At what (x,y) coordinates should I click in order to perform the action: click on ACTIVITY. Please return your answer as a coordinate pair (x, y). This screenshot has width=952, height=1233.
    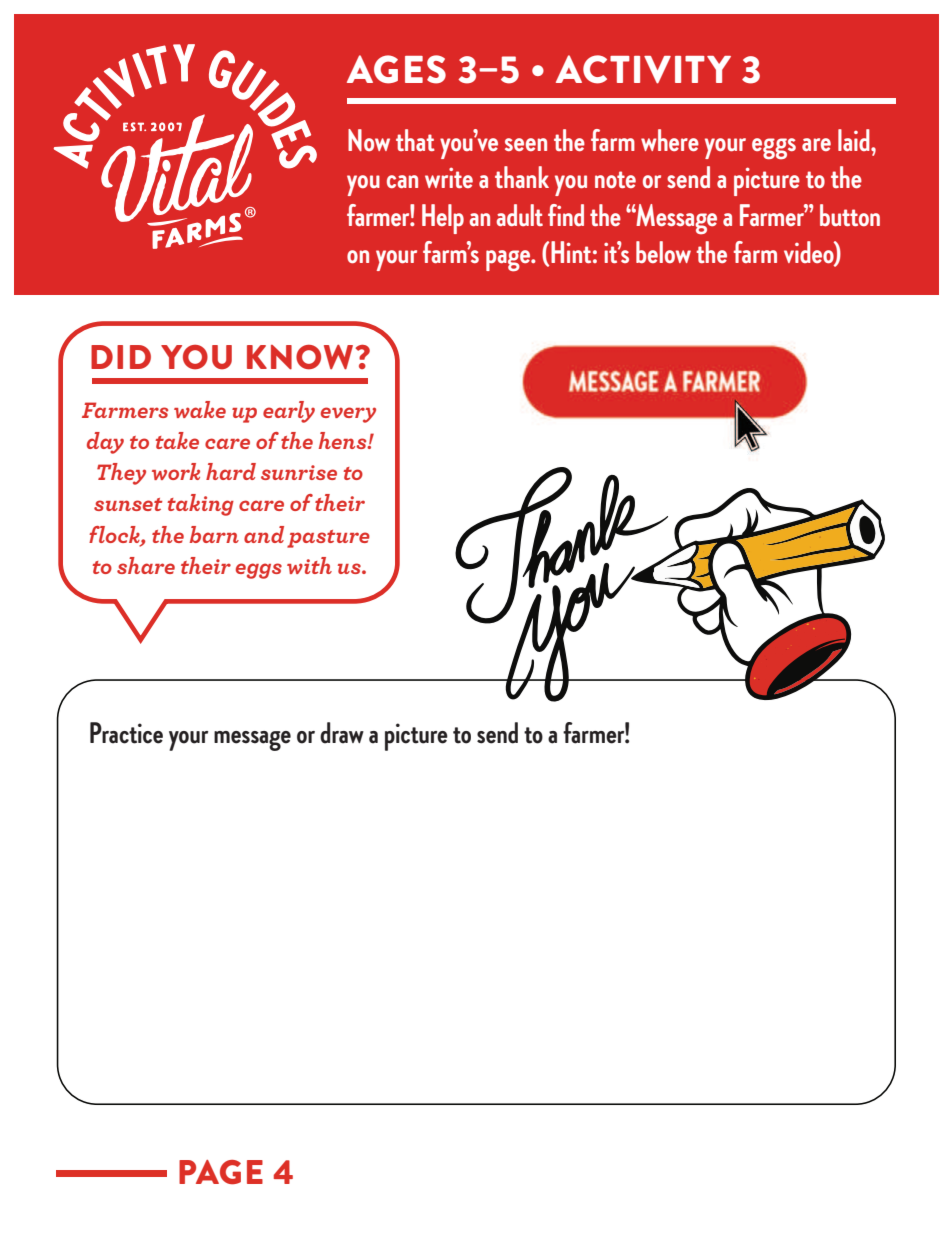
    Looking at the image, I should click on (643, 69).
